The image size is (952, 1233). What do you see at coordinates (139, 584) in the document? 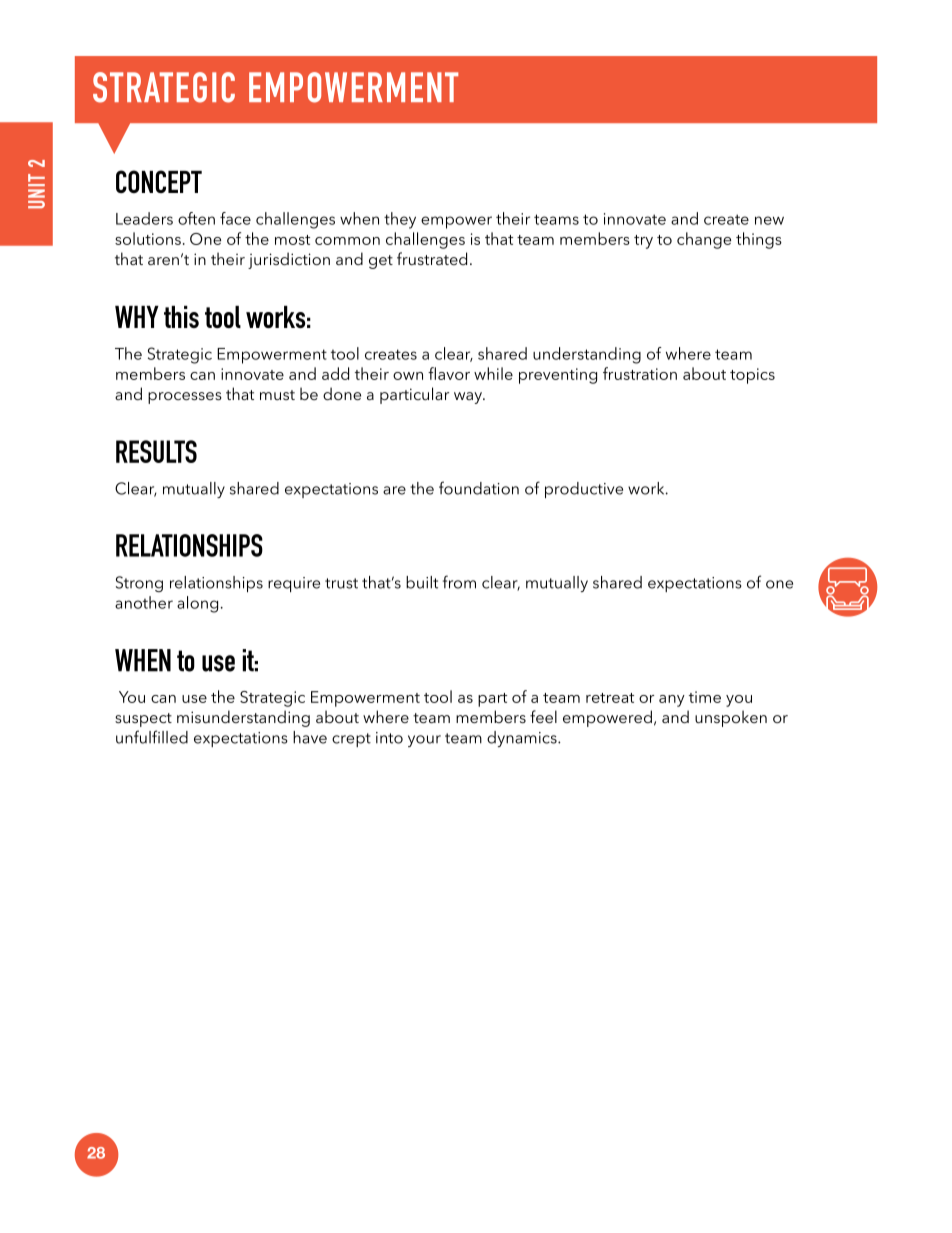
I see `Strong` at bounding box center [139, 584].
